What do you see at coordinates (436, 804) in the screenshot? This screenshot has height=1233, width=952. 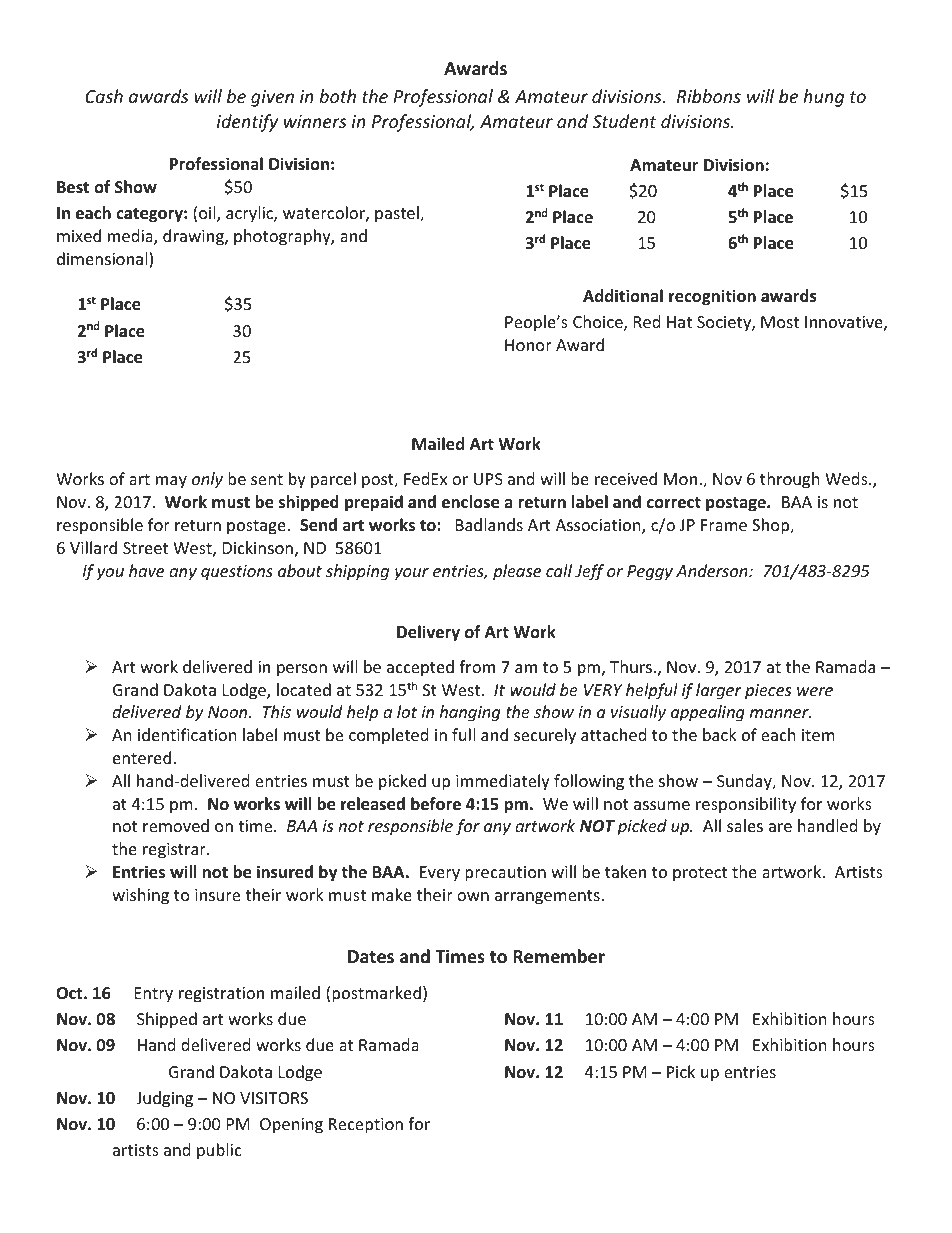 I see `before` at bounding box center [436, 804].
